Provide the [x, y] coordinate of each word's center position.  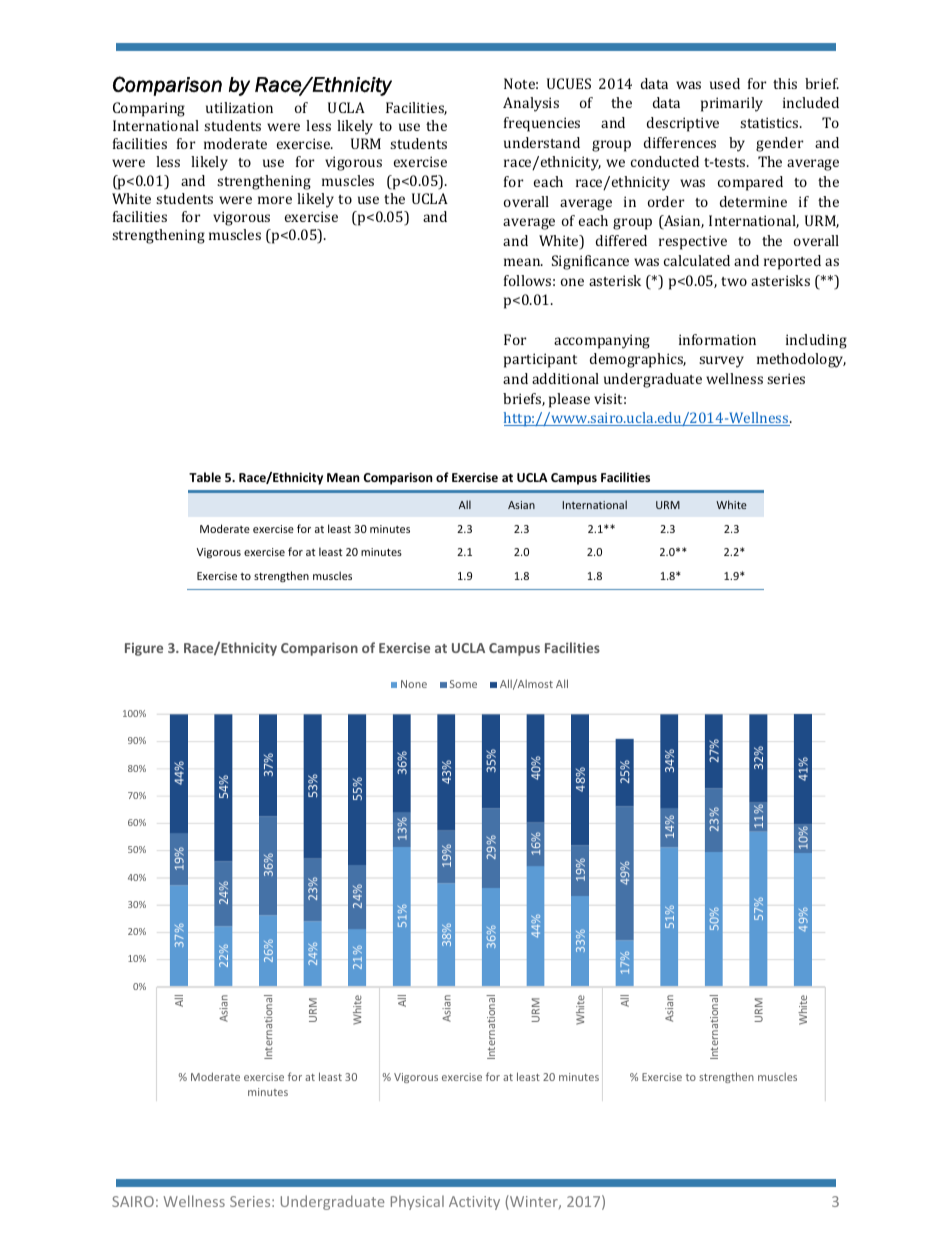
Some [463, 684]
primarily [732, 104]
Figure [144, 649]
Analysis [531, 104]
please [569, 400]
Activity [474, 1203]
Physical [417, 1202]
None [414, 684]
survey [721, 362]
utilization [239, 107]
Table [205, 477]
